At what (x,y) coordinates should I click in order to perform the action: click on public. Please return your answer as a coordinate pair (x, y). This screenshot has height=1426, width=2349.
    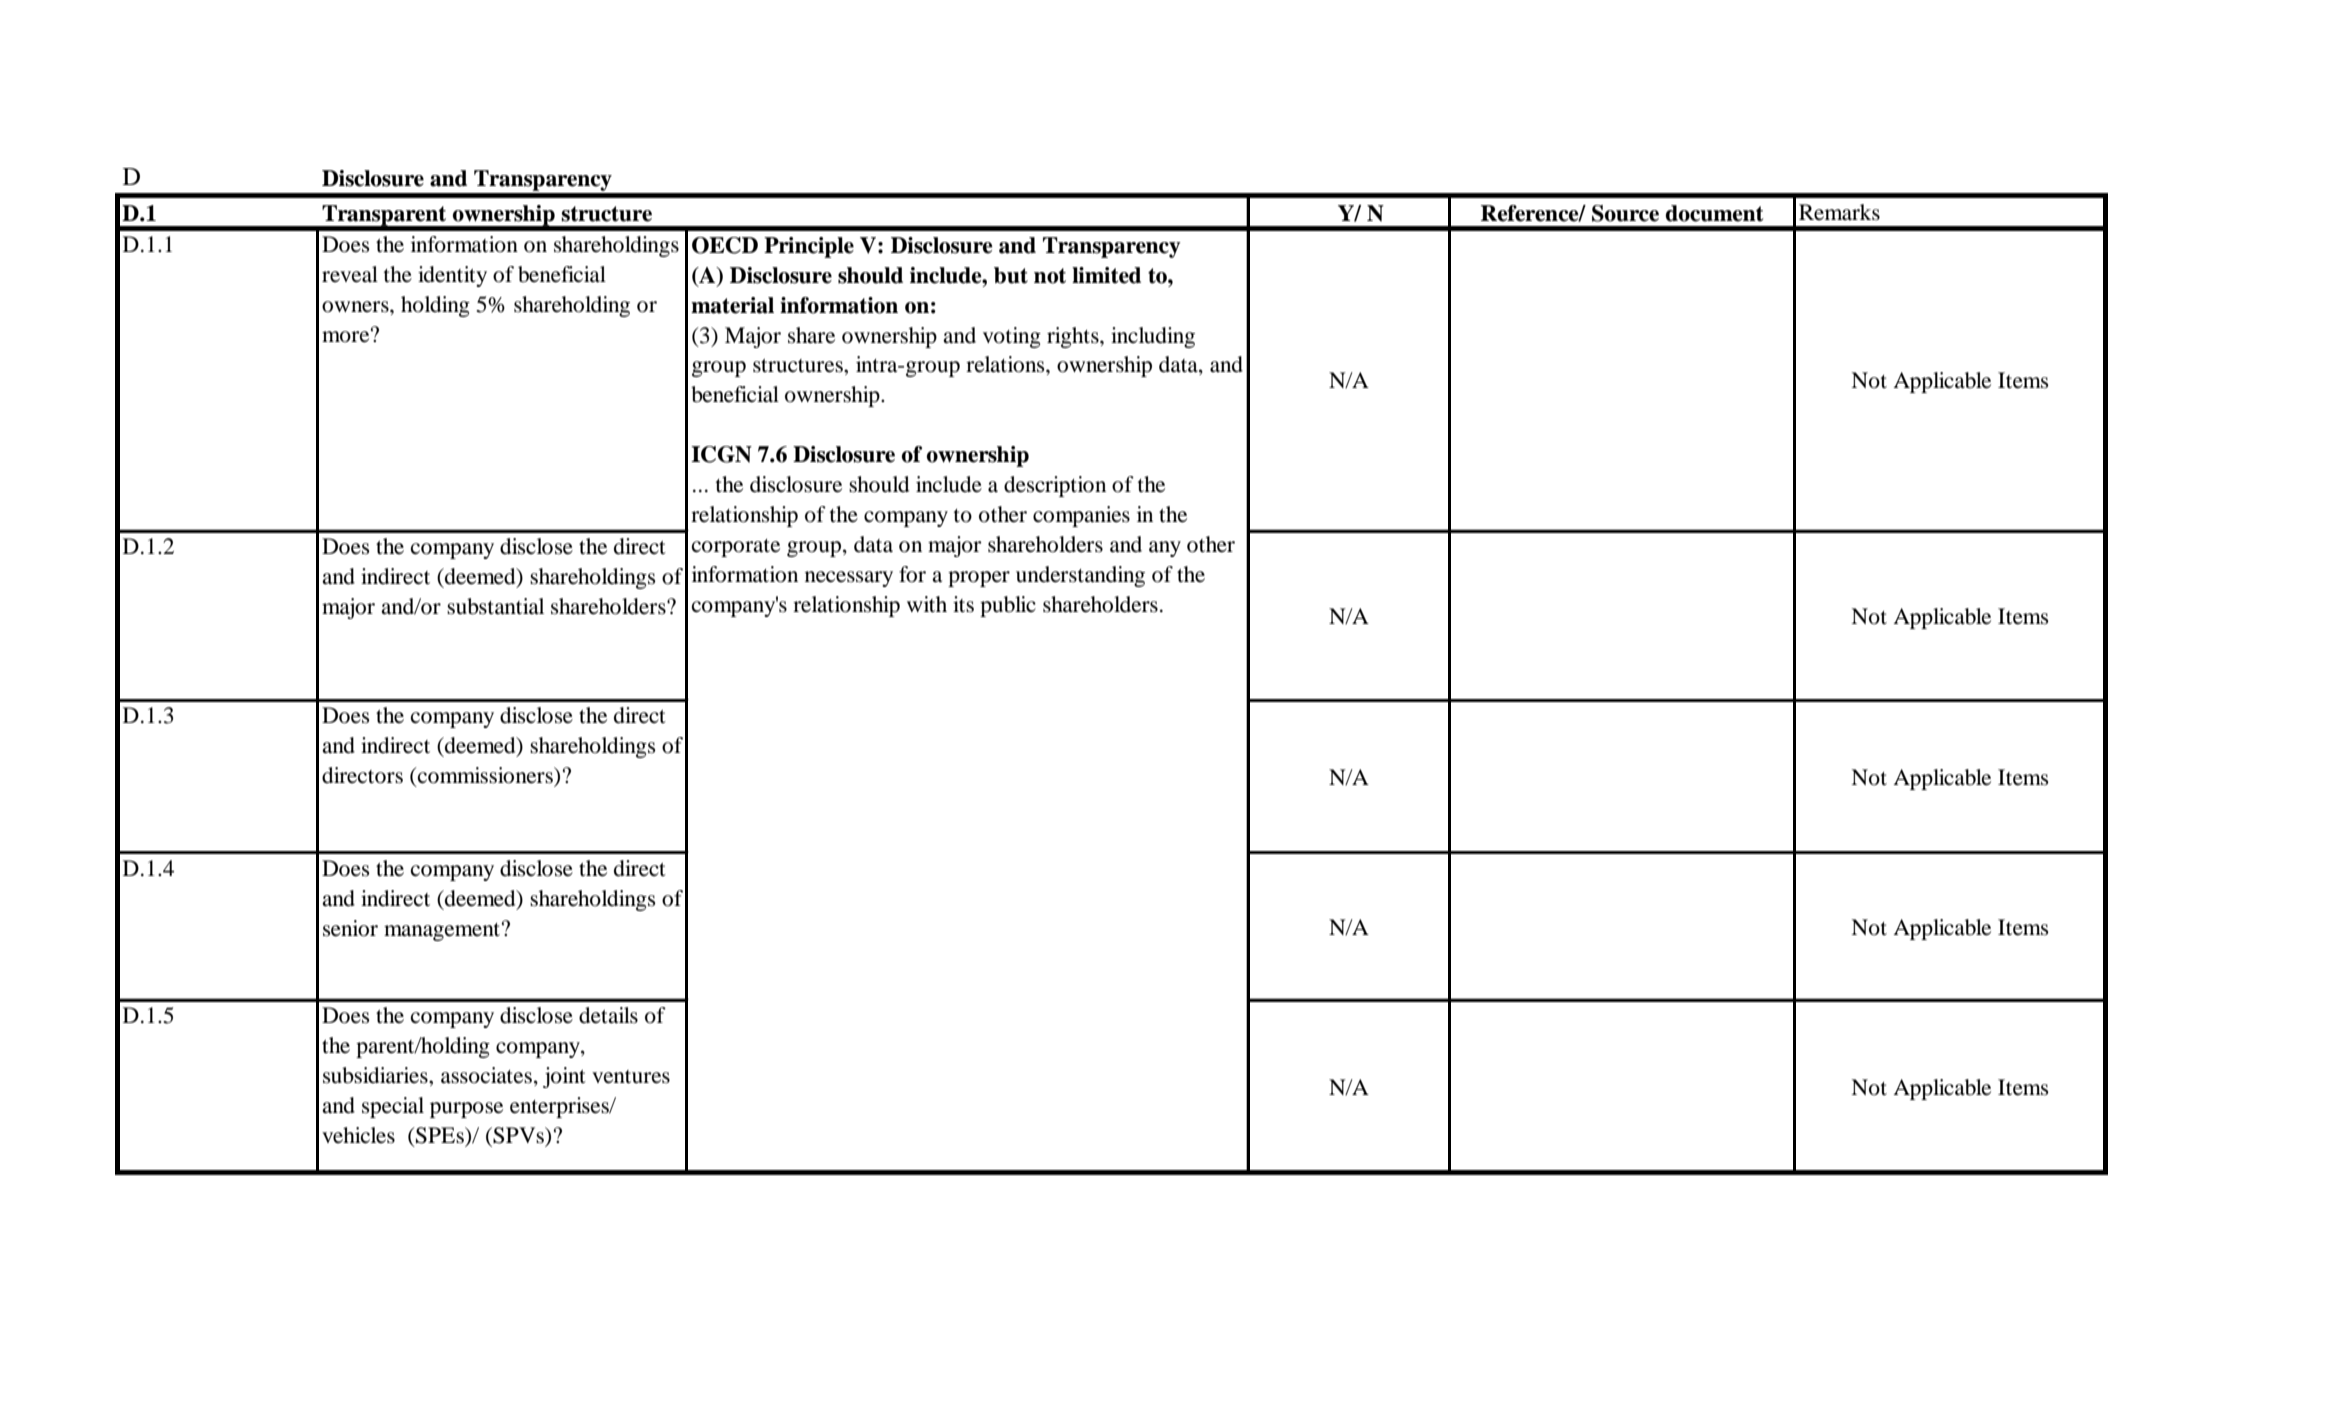
    Looking at the image, I should click on (1008, 606).
